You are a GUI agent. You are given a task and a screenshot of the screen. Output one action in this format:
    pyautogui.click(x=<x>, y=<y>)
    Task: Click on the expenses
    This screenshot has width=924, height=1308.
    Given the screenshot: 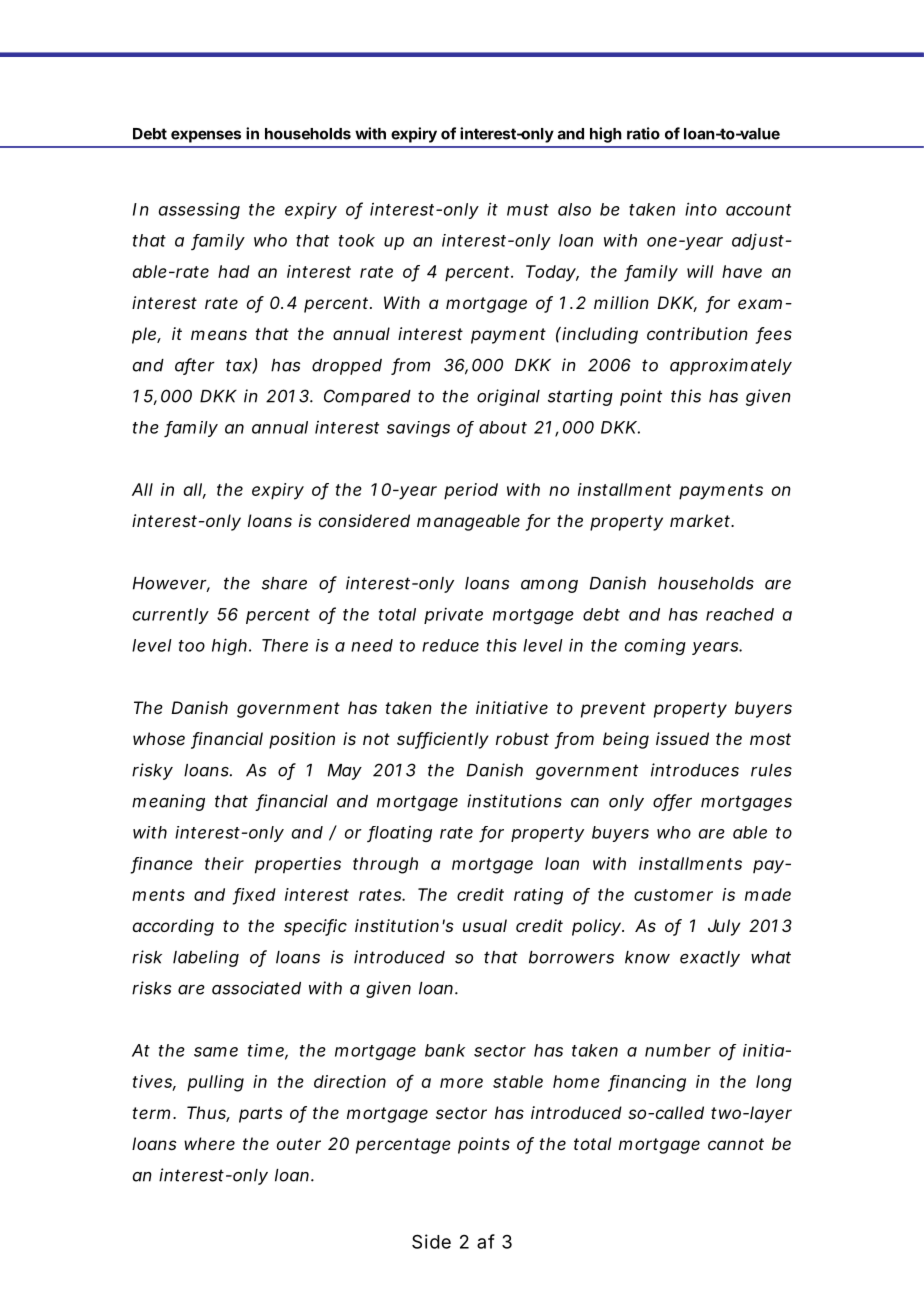 What is the action you would take?
    pyautogui.click(x=206, y=136)
